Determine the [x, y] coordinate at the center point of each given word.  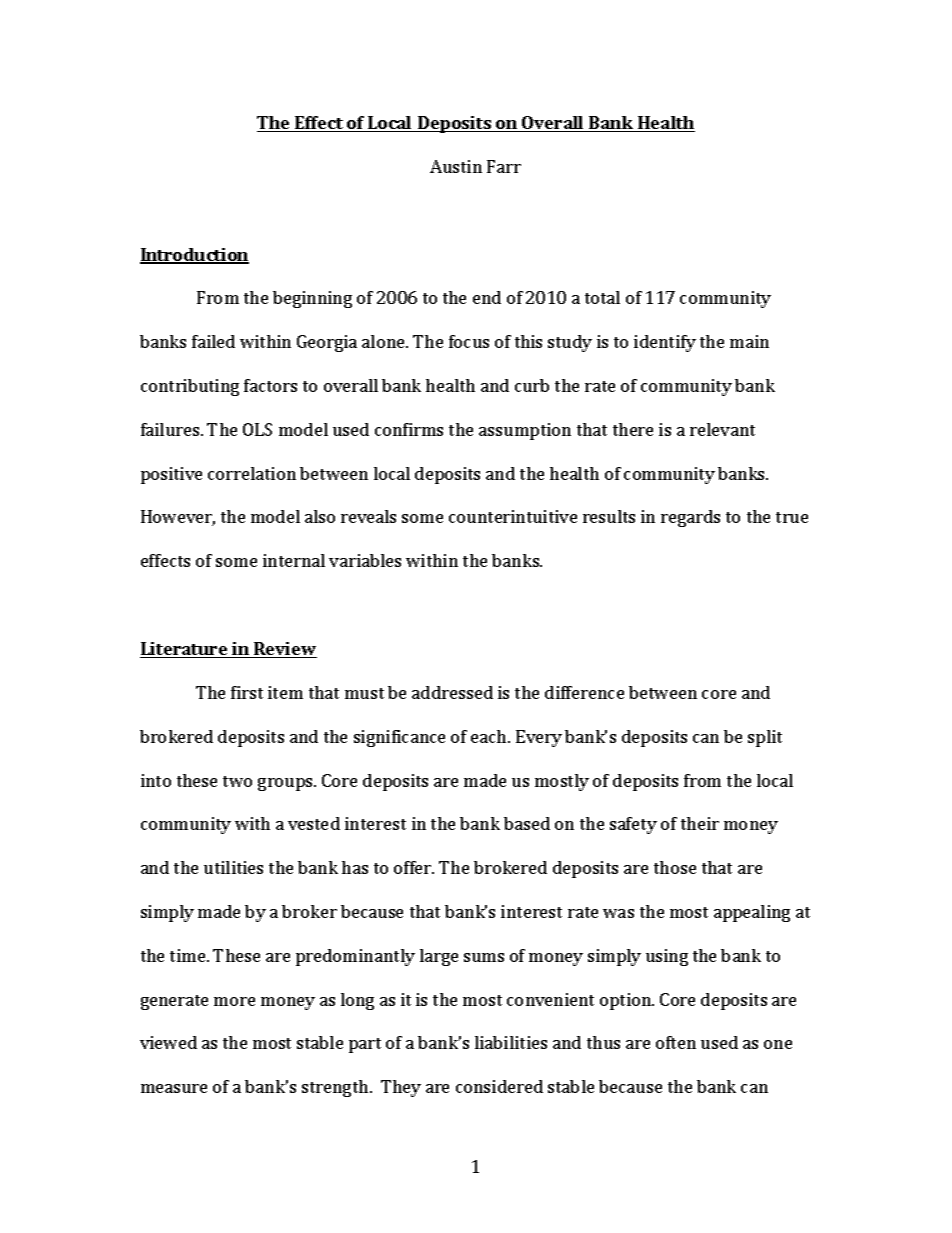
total [602, 297]
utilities [233, 867]
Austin [456, 166]
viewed [168, 1042]
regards [690, 518]
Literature [185, 650]
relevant [722, 429]
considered [499, 1086]
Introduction [194, 256]
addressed [452, 692]
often [676, 1042]
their [700, 823]
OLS [257, 429]
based [527, 823]
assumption [525, 431]
